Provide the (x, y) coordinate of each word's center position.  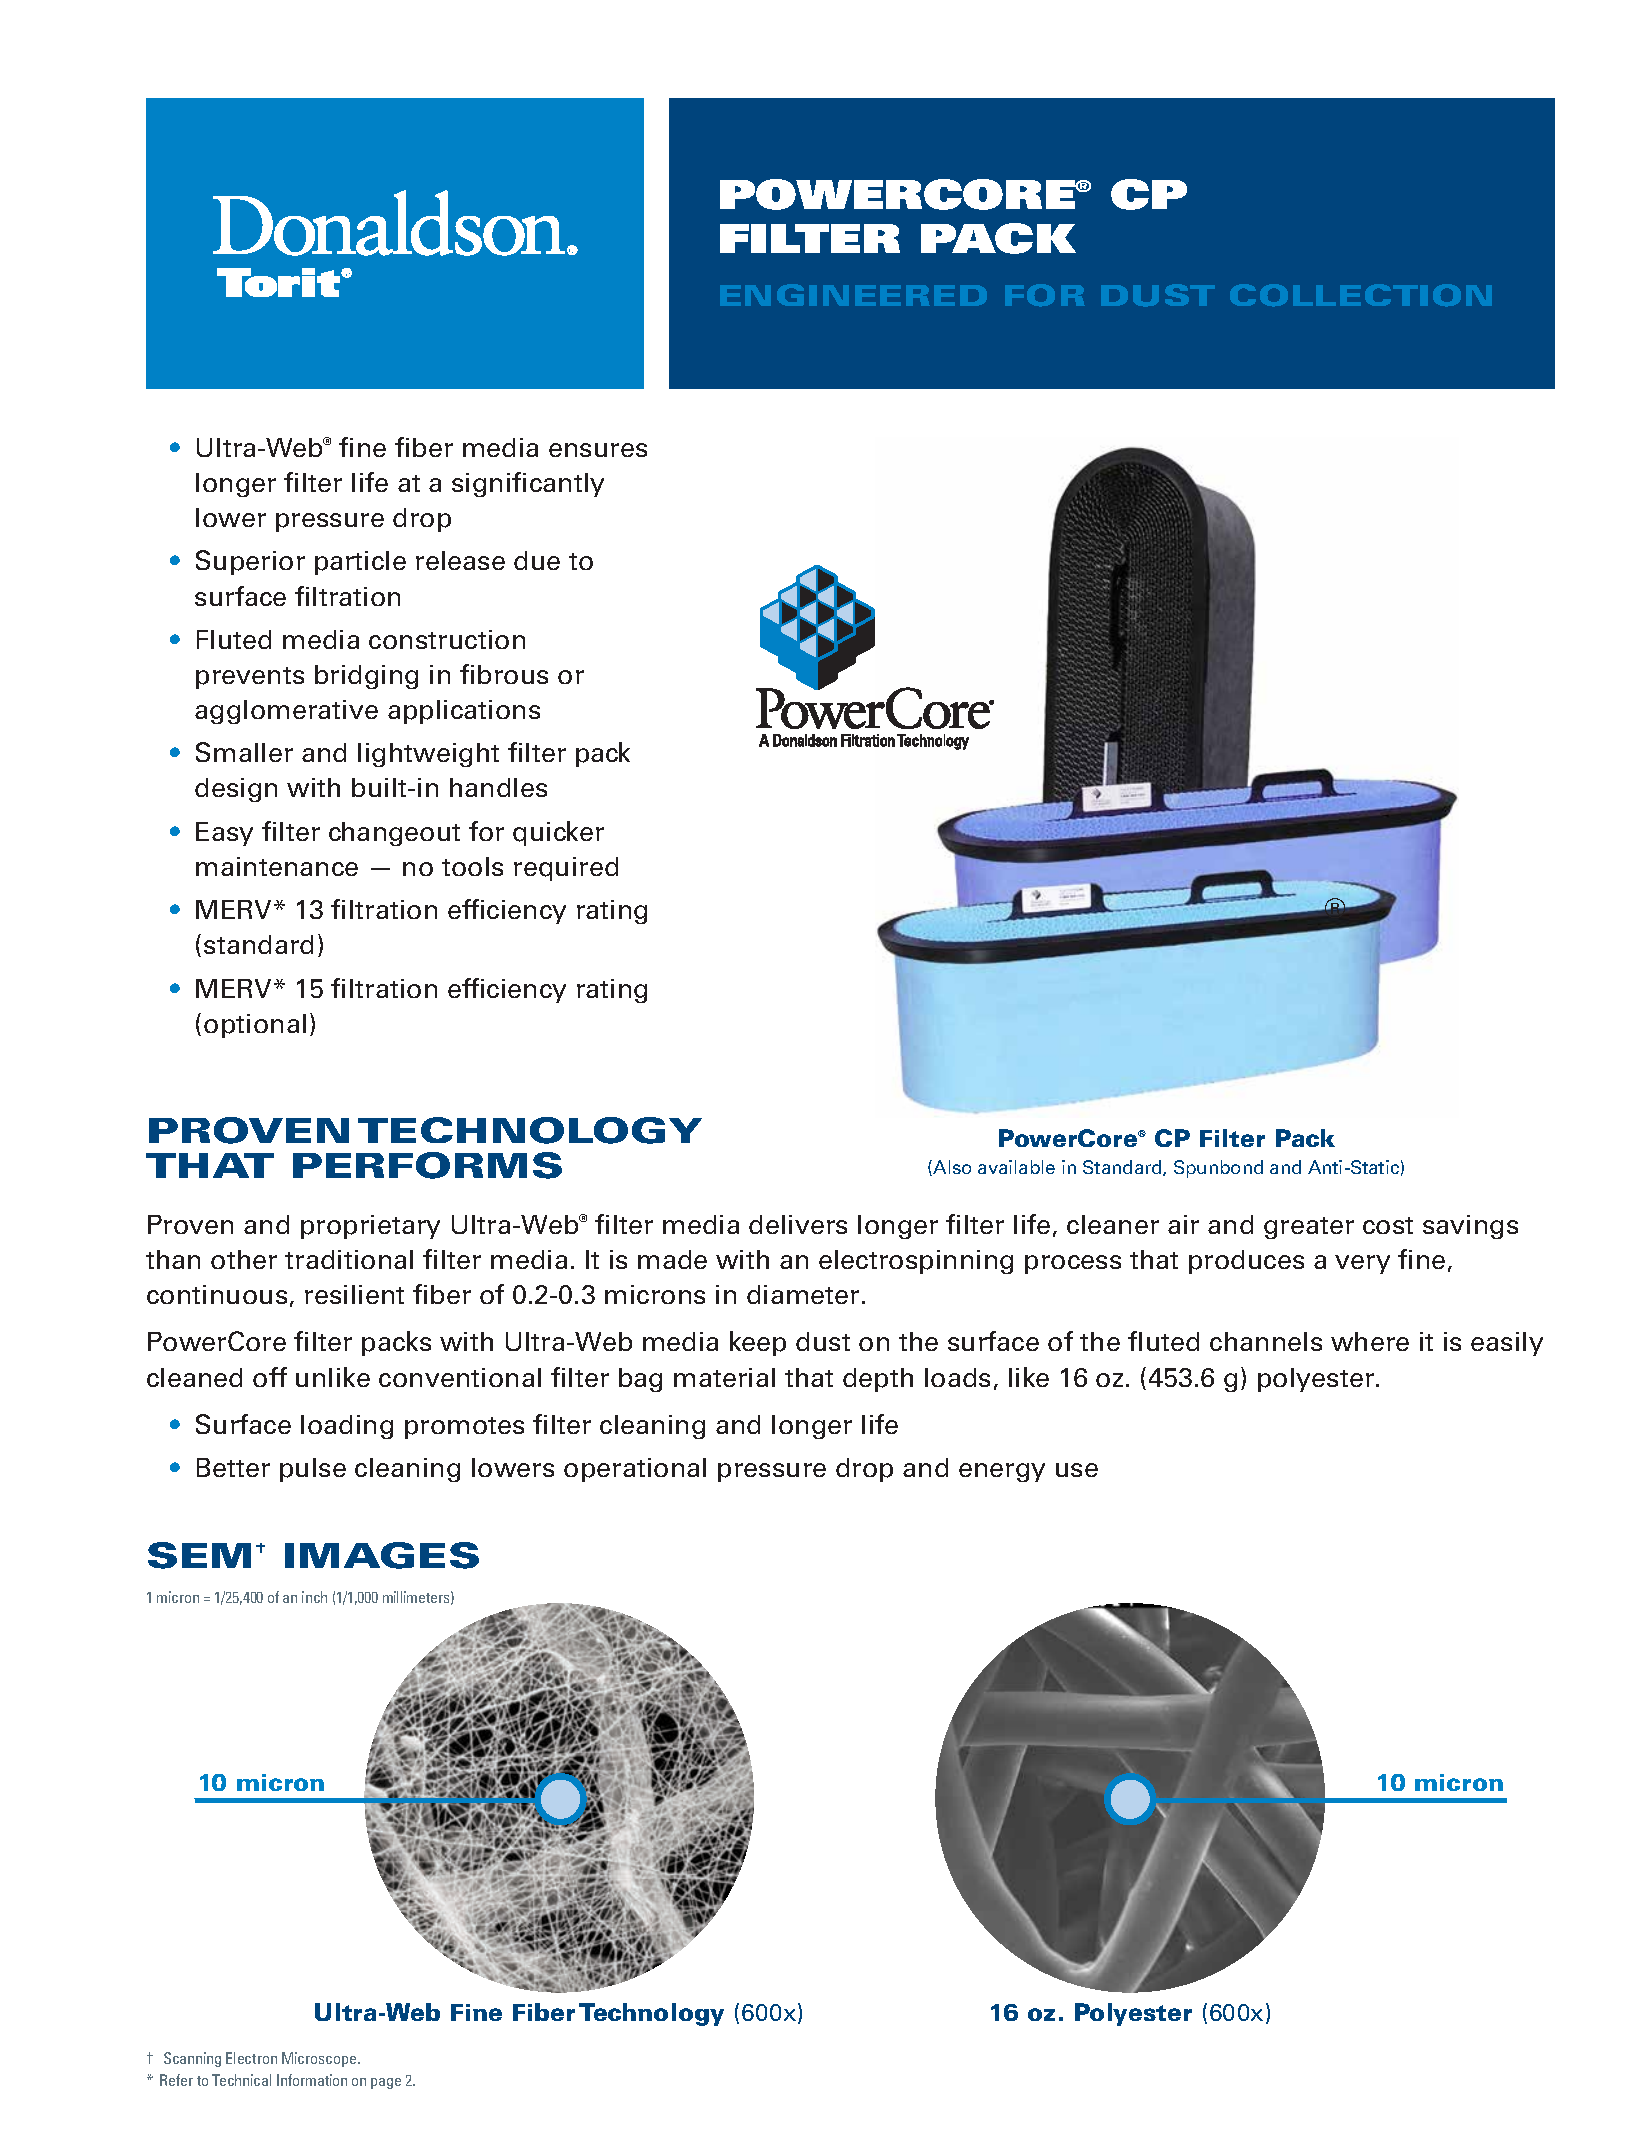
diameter (803, 1294)
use (1077, 1470)
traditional (349, 1259)
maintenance (277, 866)
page (386, 2083)
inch (314, 1597)
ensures (598, 450)
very (1362, 1264)
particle (360, 563)
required (566, 869)
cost (1388, 1225)
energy (1002, 1472)
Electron (251, 2058)
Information (312, 2080)
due (537, 560)
